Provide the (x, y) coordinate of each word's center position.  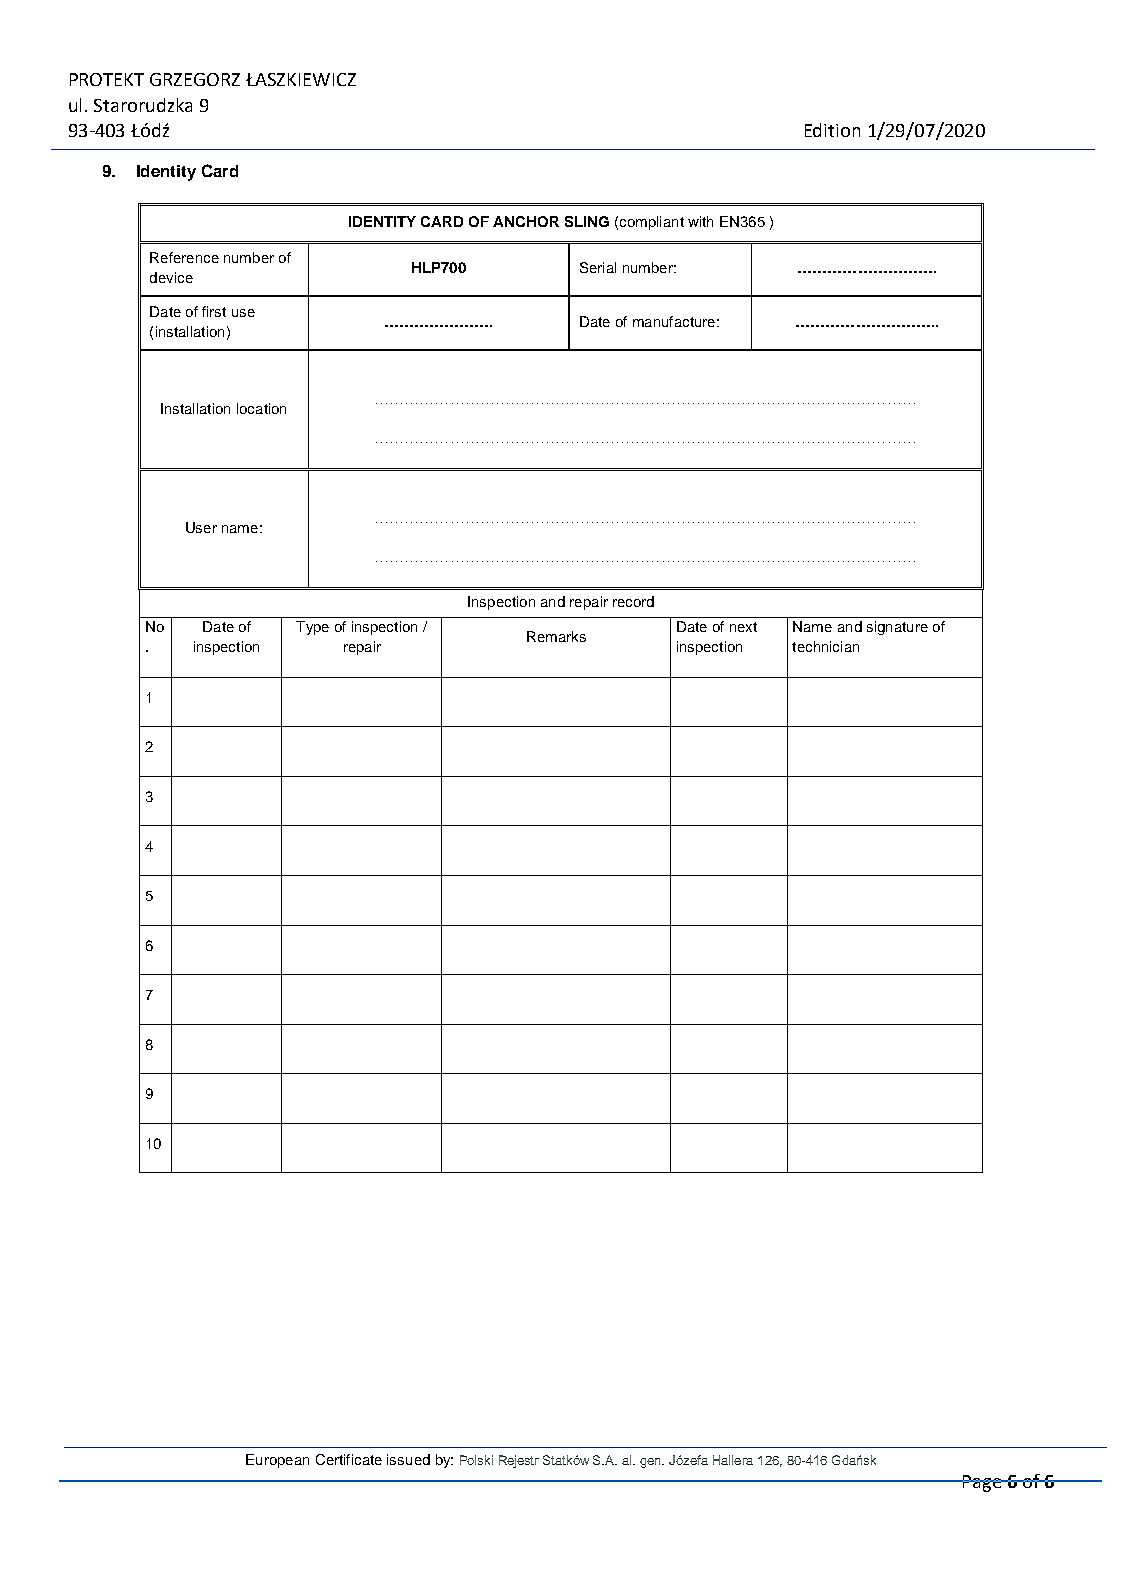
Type (312, 628)
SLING (587, 221)
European (277, 1461)
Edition (832, 130)
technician (825, 646)
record (633, 601)
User (201, 527)
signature (897, 628)
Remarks (556, 636)
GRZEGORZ (195, 79)
